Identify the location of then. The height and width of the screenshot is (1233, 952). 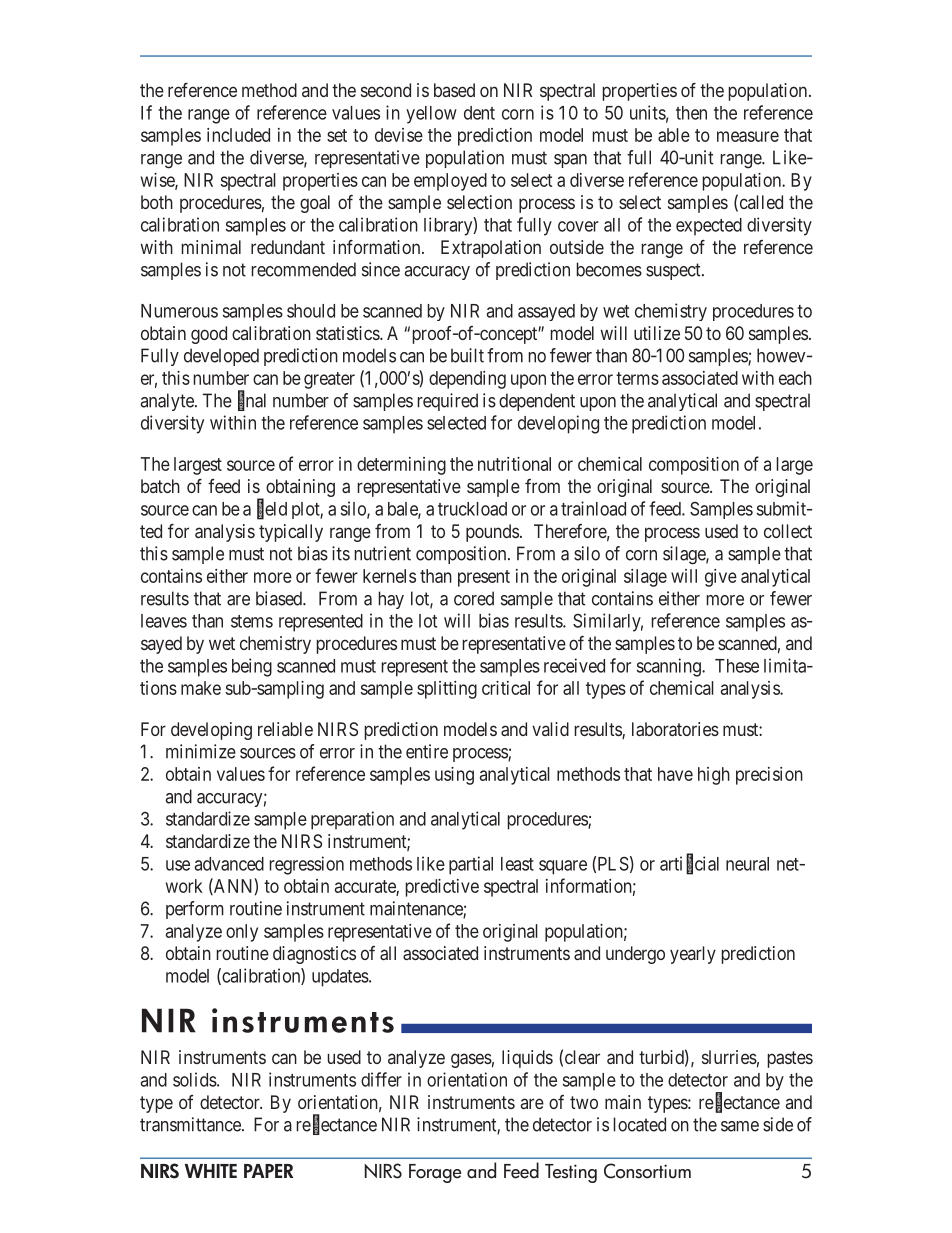
(691, 113).
